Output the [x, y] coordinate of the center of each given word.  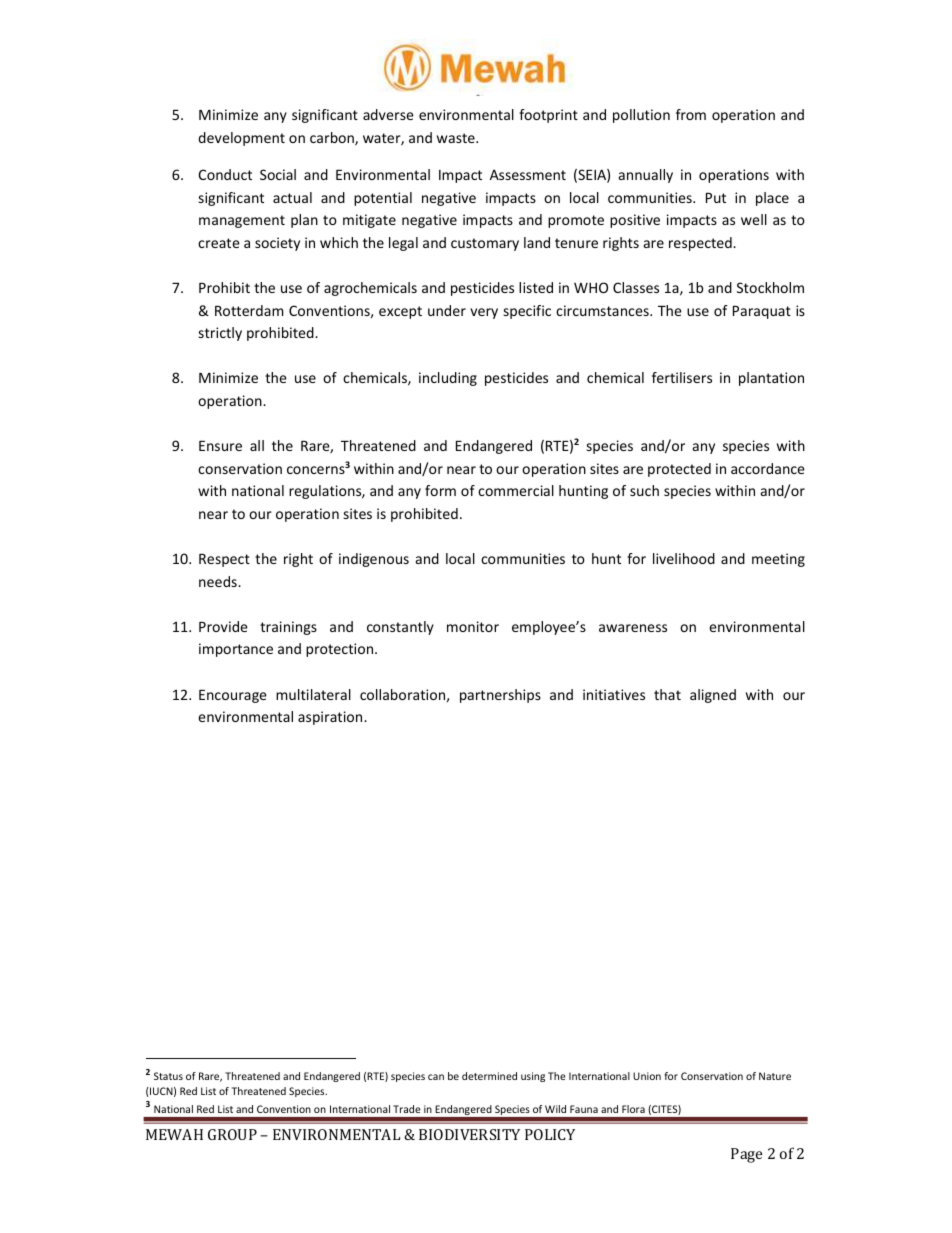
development [241, 139]
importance [236, 650]
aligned [713, 696]
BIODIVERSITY [469, 1134]
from [691, 114]
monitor [473, 626]
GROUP [232, 1134]
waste [457, 138]
